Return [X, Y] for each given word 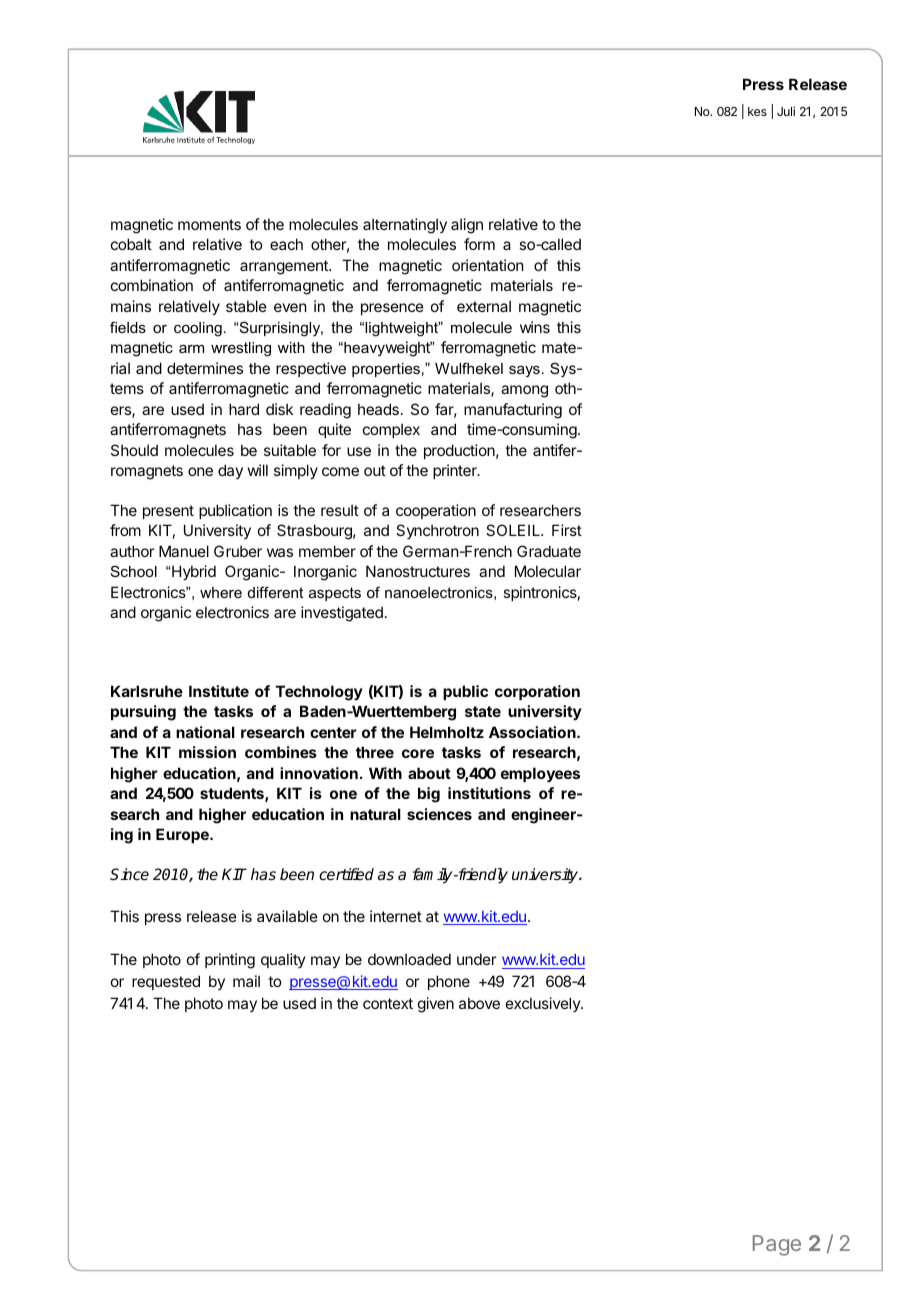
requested [166, 982]
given [436, 1005]
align [467, 226]
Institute [219, 691]
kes [757, 111]
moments [209, 224]
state [483, 711]
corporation [537, 692]
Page [777, 1245]
